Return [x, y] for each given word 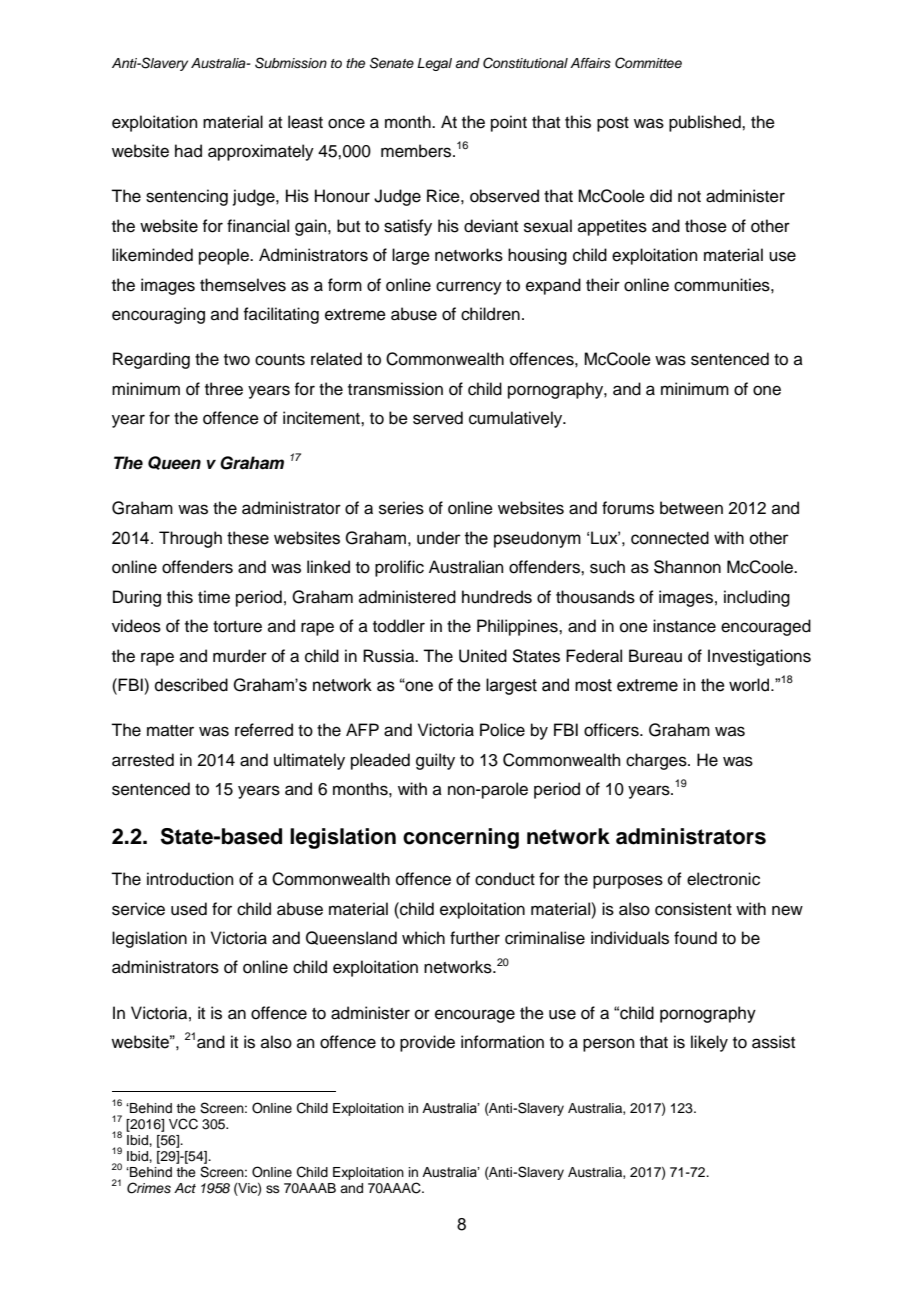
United [483, 656]
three [224, 389]
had [188, 151]
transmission [395, 389]
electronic [723, 879]
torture [237, 627]
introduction [190, 879]
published [706, 123]
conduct [505, 879]
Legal [434, 64]
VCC [183, 1124]
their [603, 285]
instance [684, 626]
